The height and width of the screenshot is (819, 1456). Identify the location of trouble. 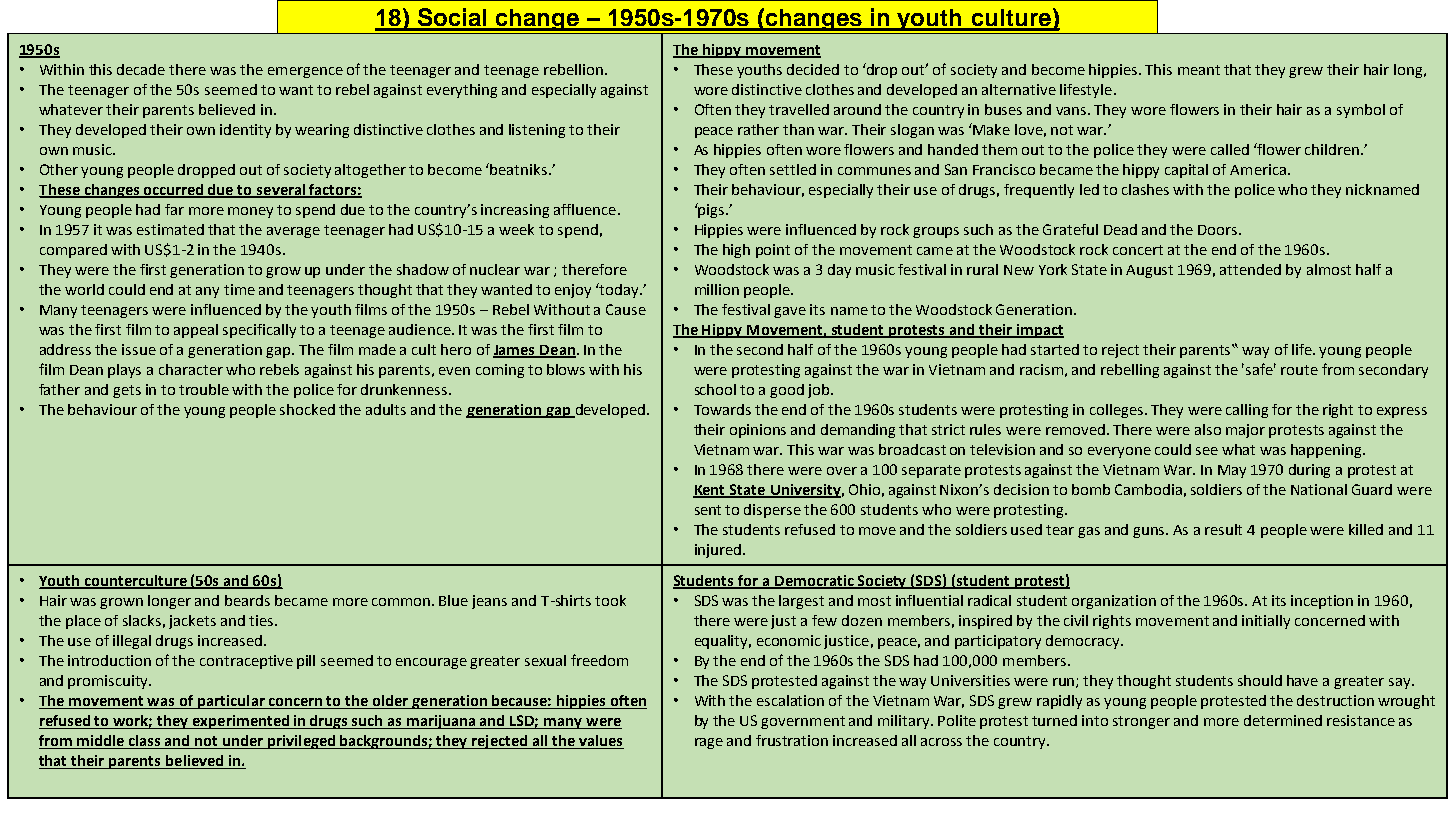
(204, 389).
